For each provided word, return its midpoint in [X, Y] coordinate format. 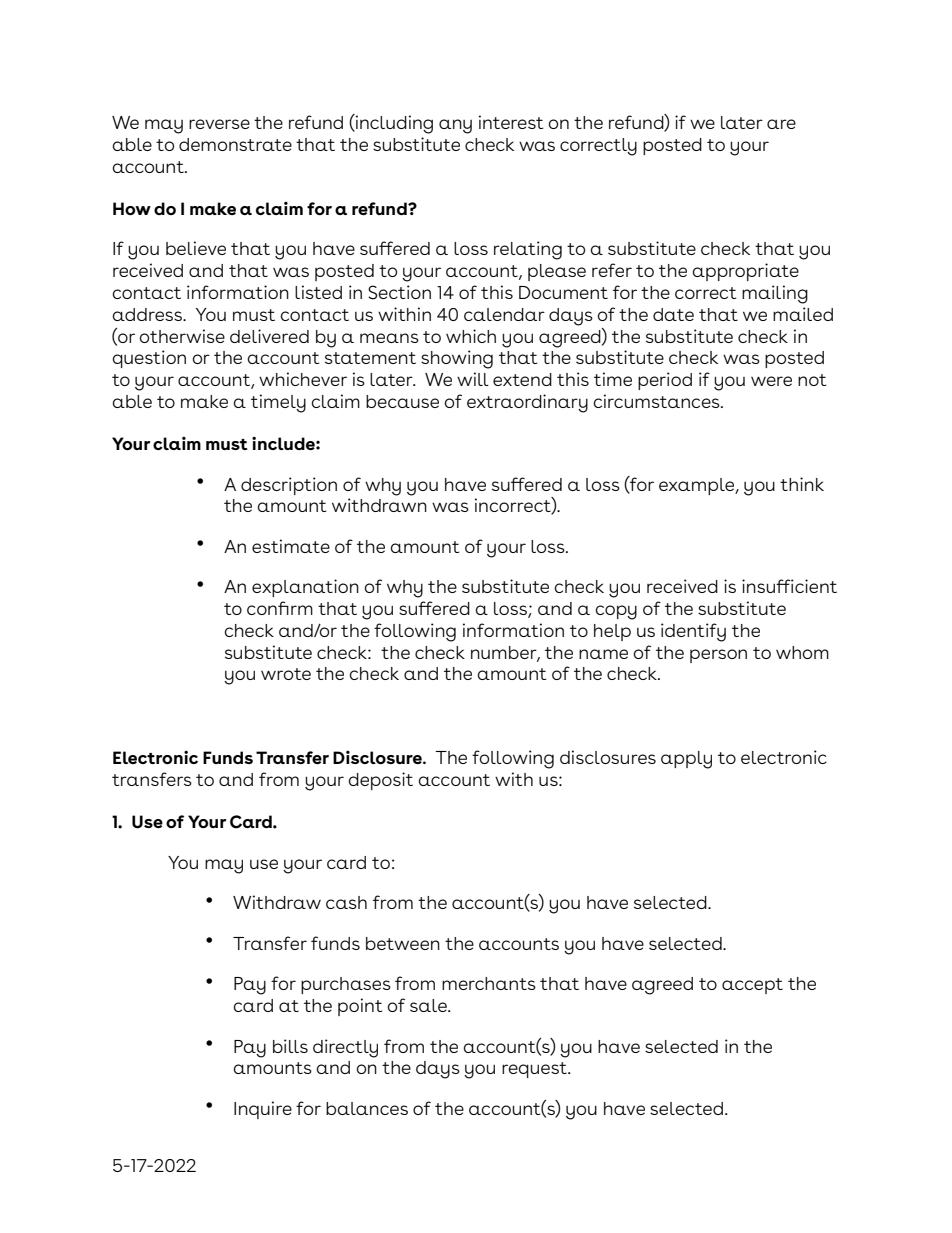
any [455, 126]
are [781, 124]
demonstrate [235, 144]
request [535, 1070]
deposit [380, 781]
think [802, 484]
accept [752, 986]
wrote [286, 674]
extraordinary [527, 403]
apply [686, 760]
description [289, 486]
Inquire [263, 1110]
